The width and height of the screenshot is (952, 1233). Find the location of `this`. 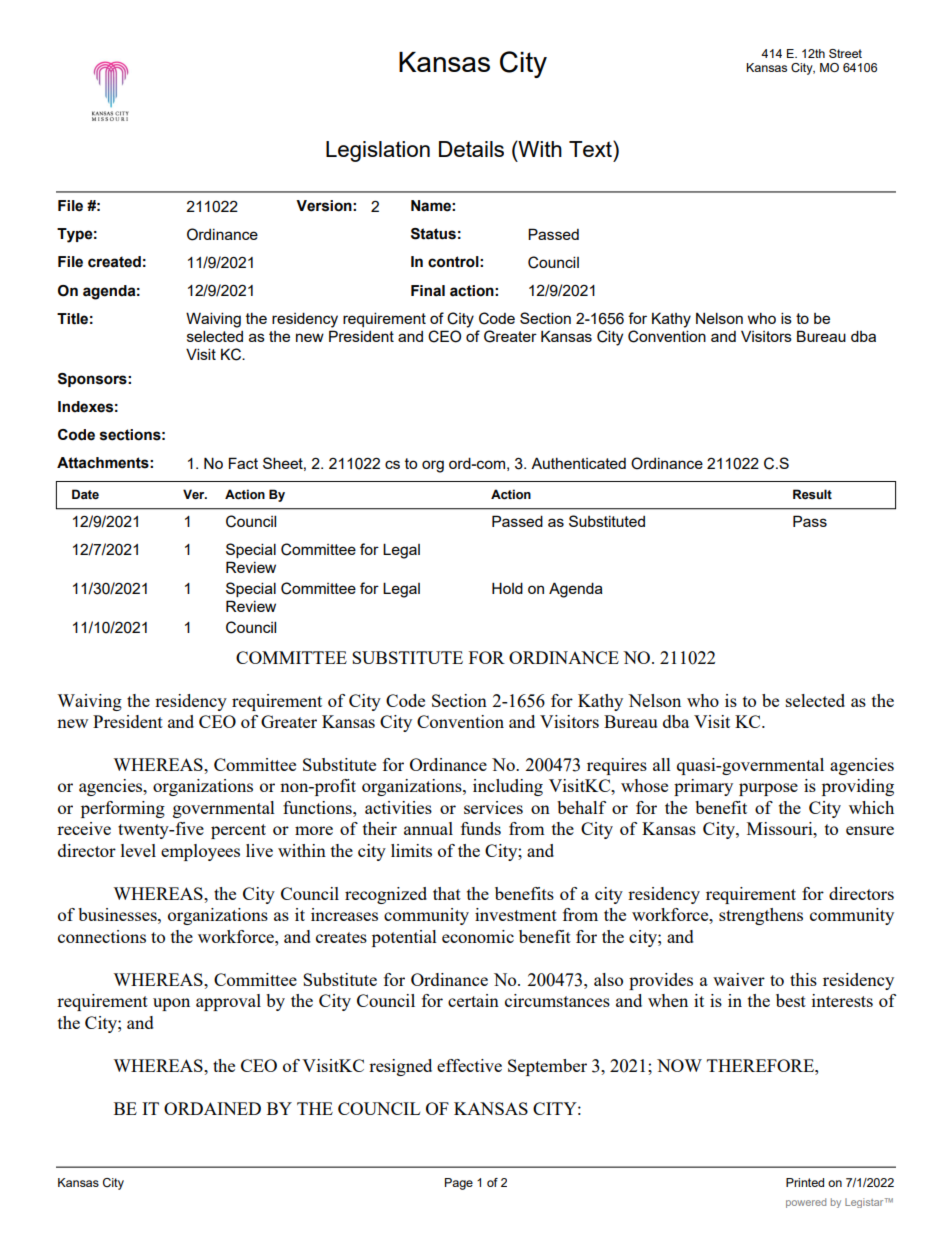

this is located at coordinates (803, 979).
